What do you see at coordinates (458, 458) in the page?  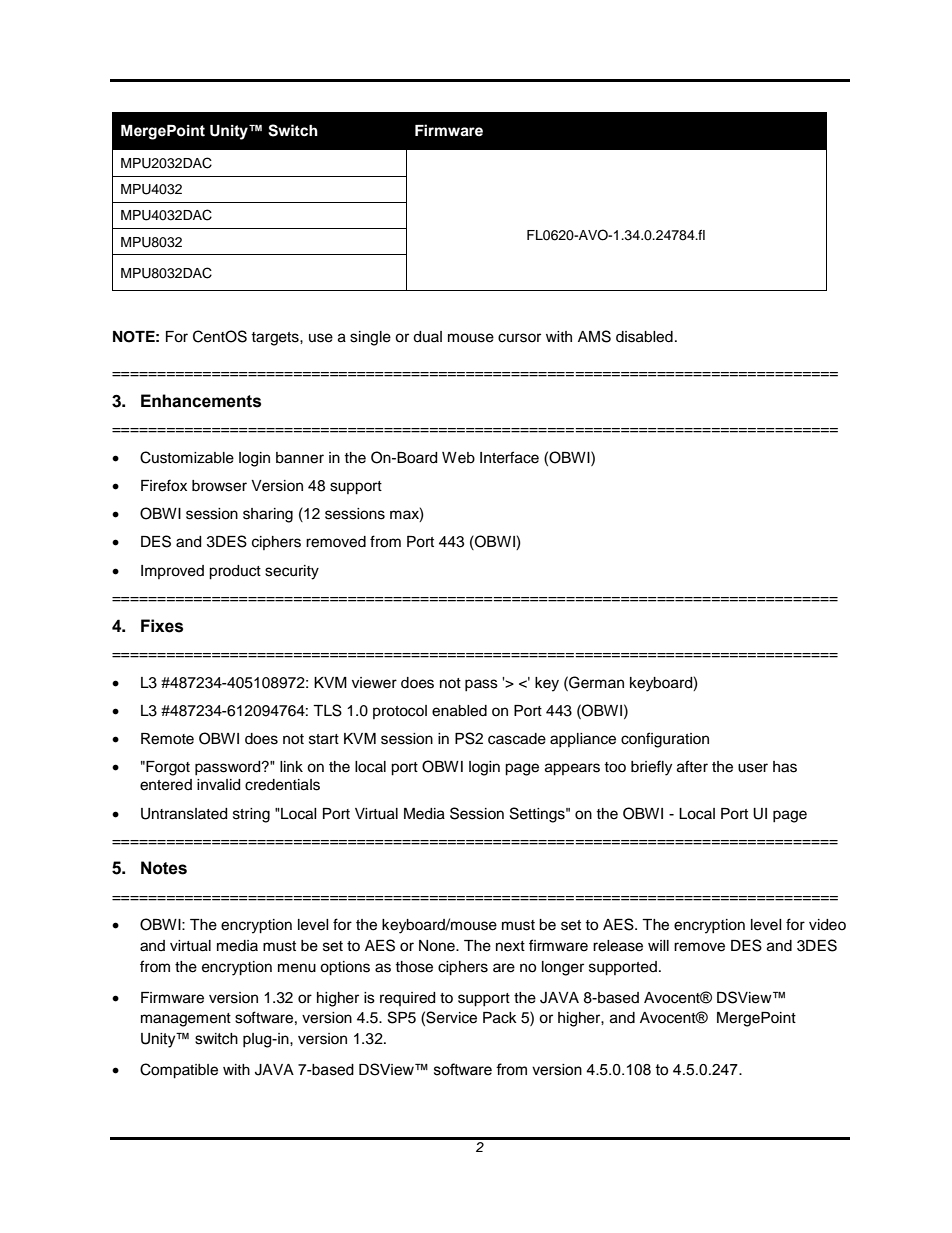 I see `Web` at bounding box center [458, 458].
